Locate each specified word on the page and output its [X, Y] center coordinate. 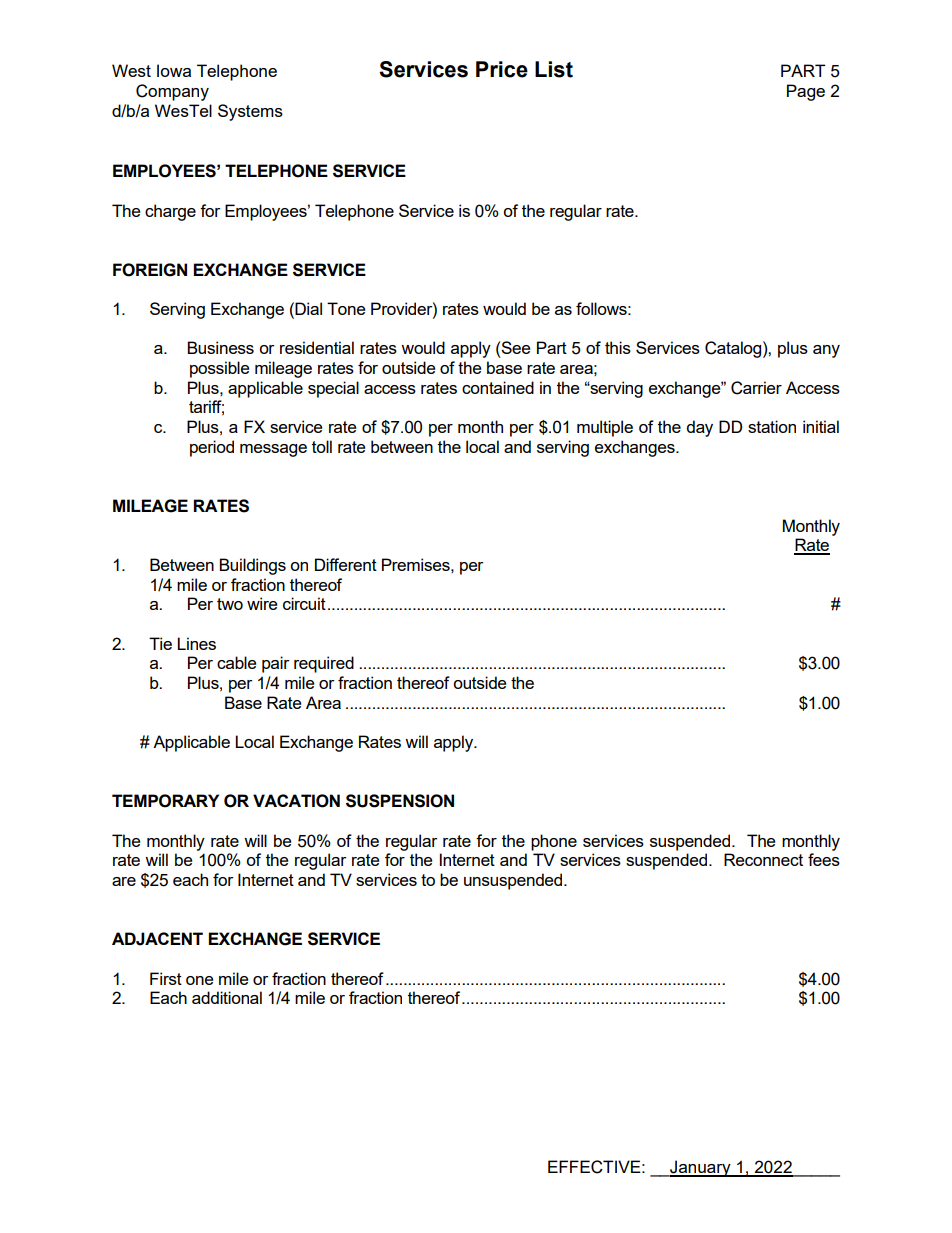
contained [498, 387]
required [324, 664]
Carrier [756, 388]
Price [502, 69]
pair [275, 664]
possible [219, 369]
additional [227, 997]
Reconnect [763, 859]
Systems [250, 112]
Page [806, 92]
